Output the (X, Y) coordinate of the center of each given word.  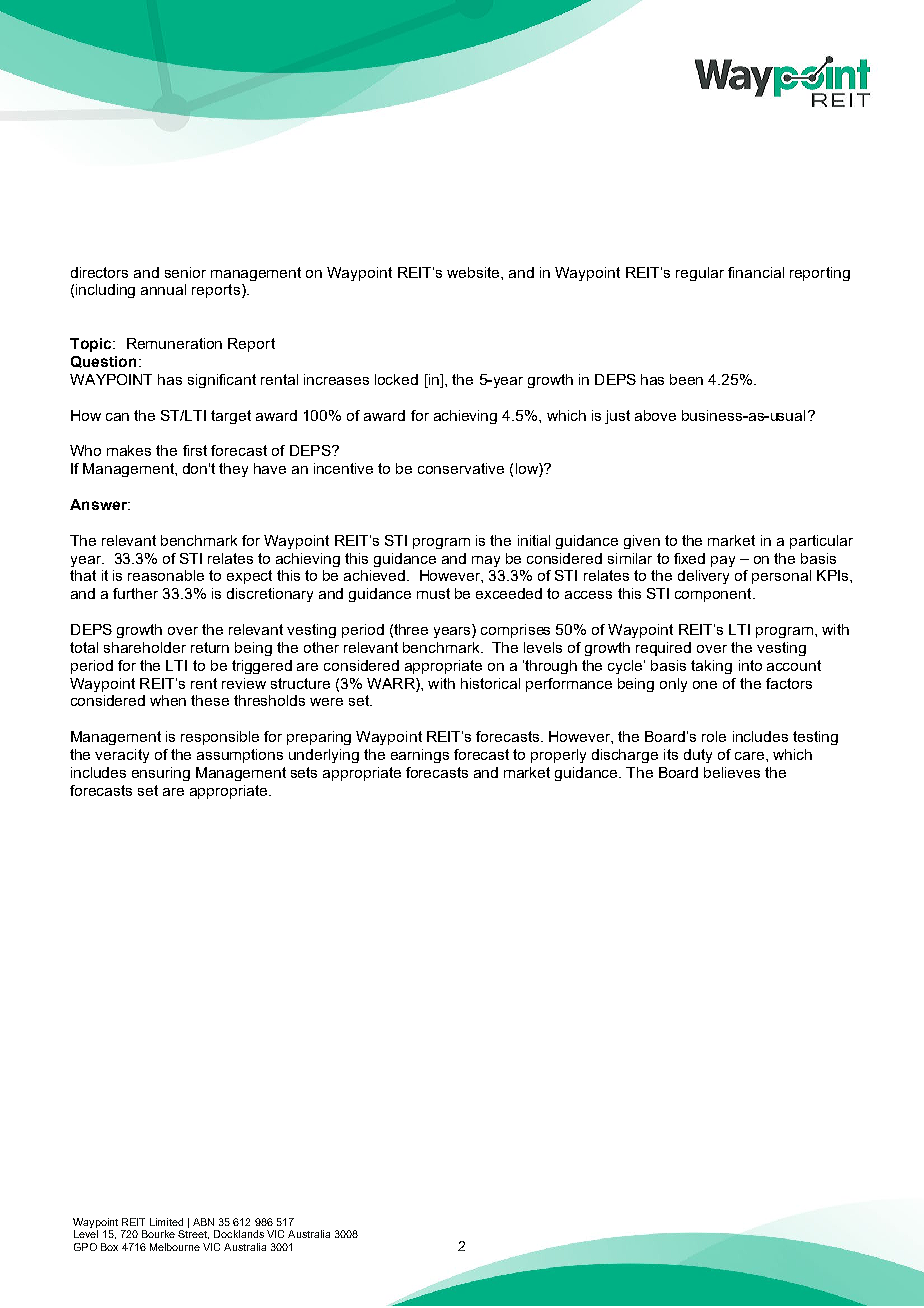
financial (756, 272)
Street (193, 1234)
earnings (420, 756)
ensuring (161, 774)
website (474, 272)
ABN (203, 1222)
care (749, 756)
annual (163, 289)
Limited (166, 1222)
